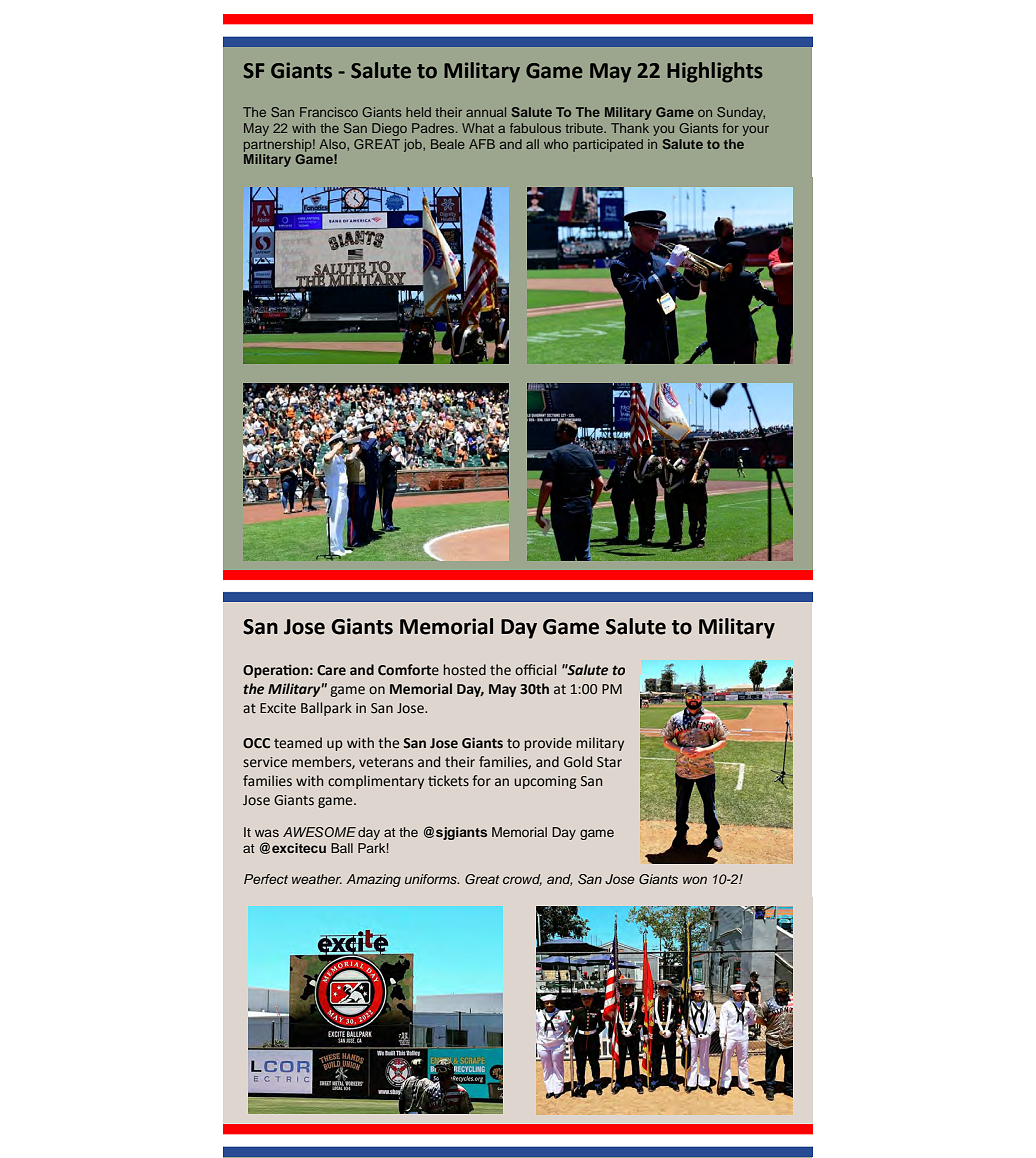 Image resolution: width=1036 pixels, height=1158 pixels. I want to click on hosted, so click(464, 670).
